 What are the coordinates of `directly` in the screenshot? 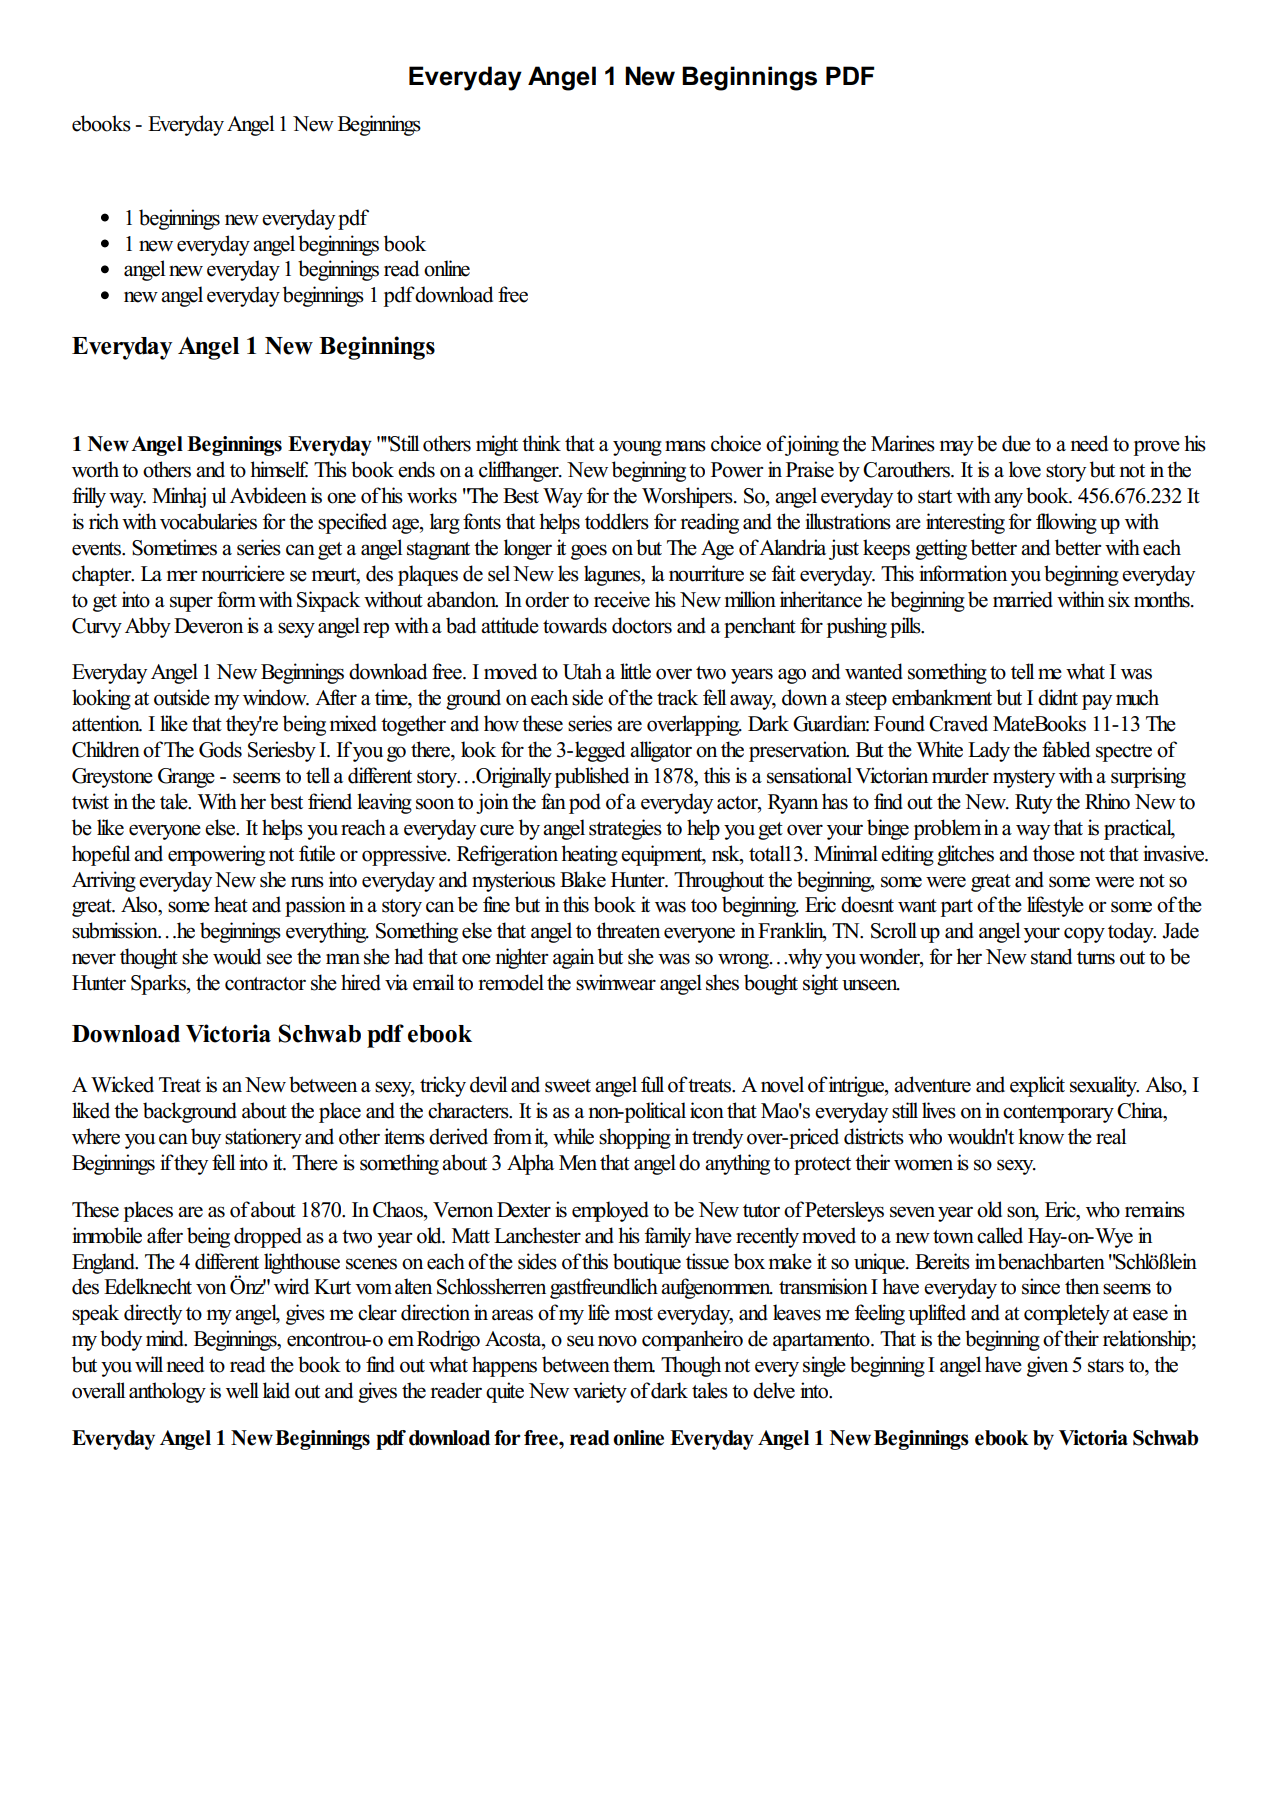 It's located at (153, 1314).
